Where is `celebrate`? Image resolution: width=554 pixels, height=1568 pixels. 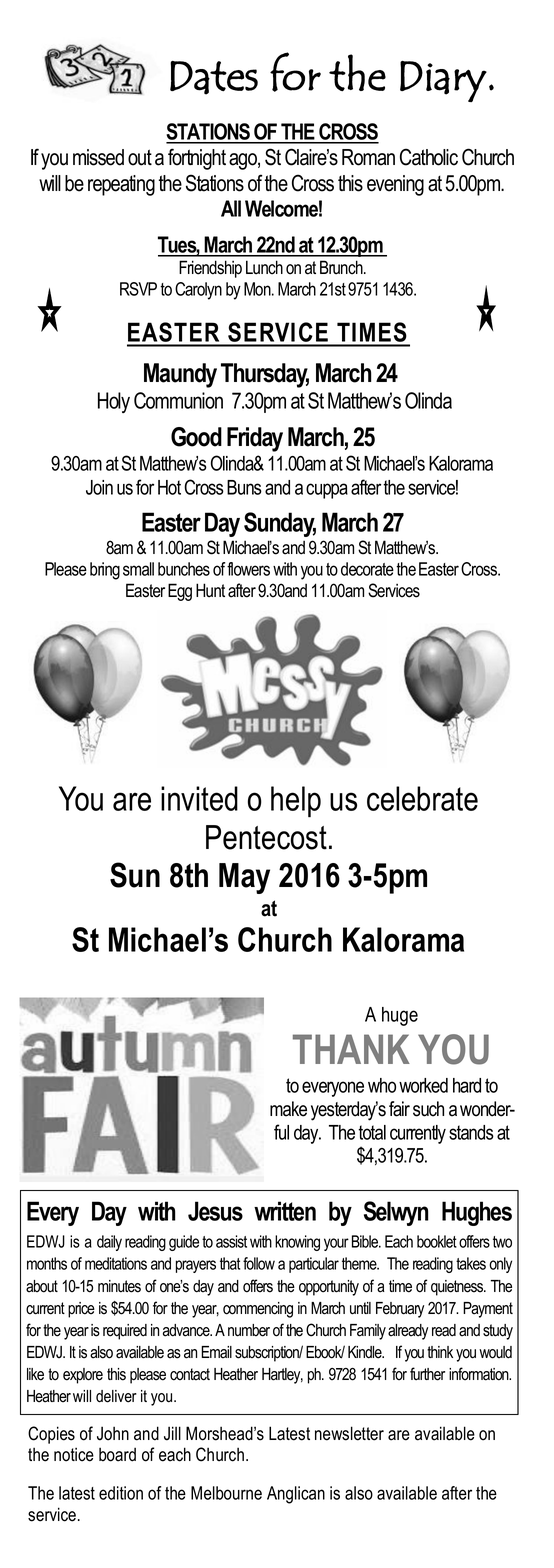 celebrate is located at coordinates (422, 798).
